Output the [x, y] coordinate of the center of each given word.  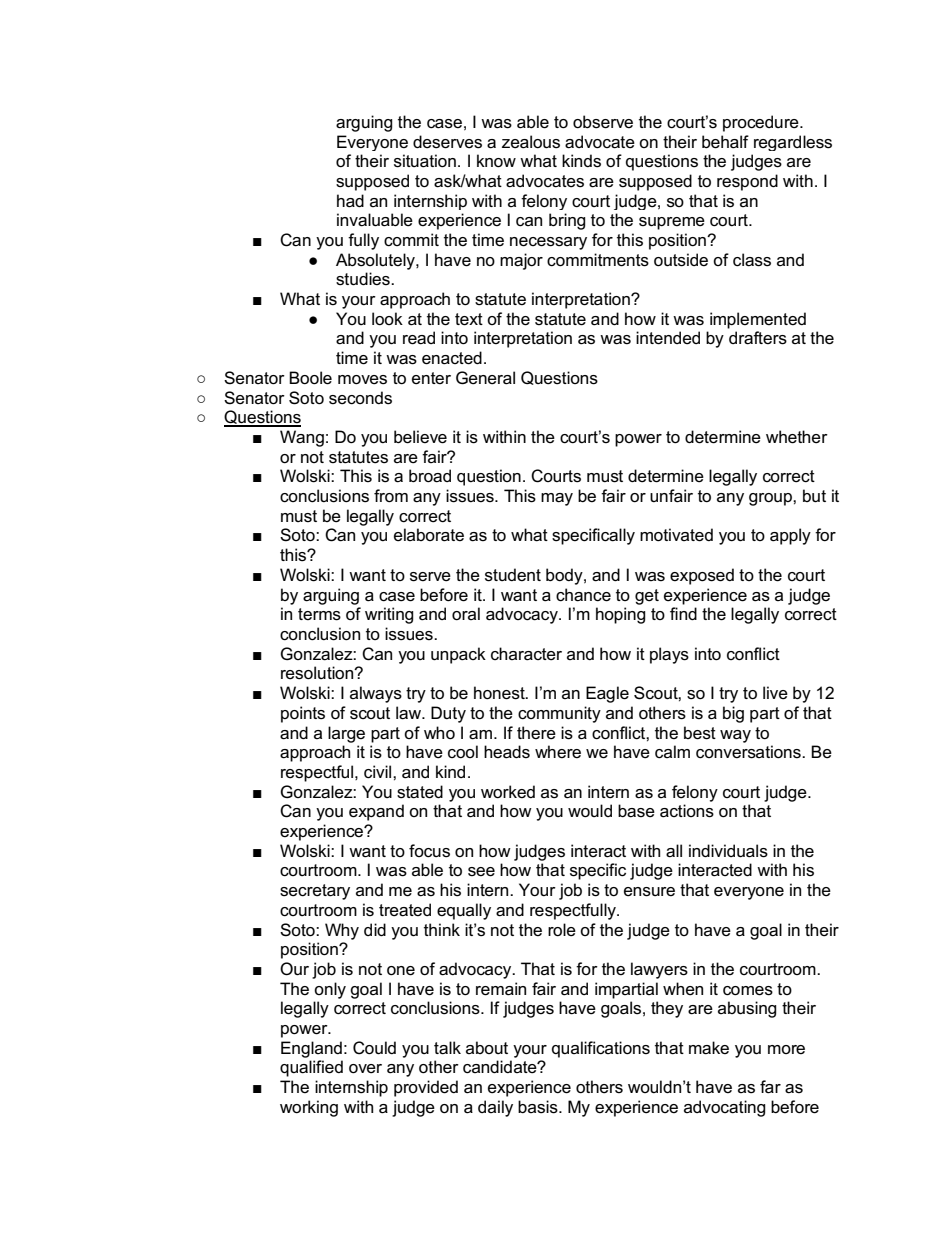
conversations [749, 752]
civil [379, 772]
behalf [725, 142]
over [365, 1069]
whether [797, 437]
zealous [531, 142]
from [391, 496]
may [557, 499]
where [558, 751]
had [350, 201]
